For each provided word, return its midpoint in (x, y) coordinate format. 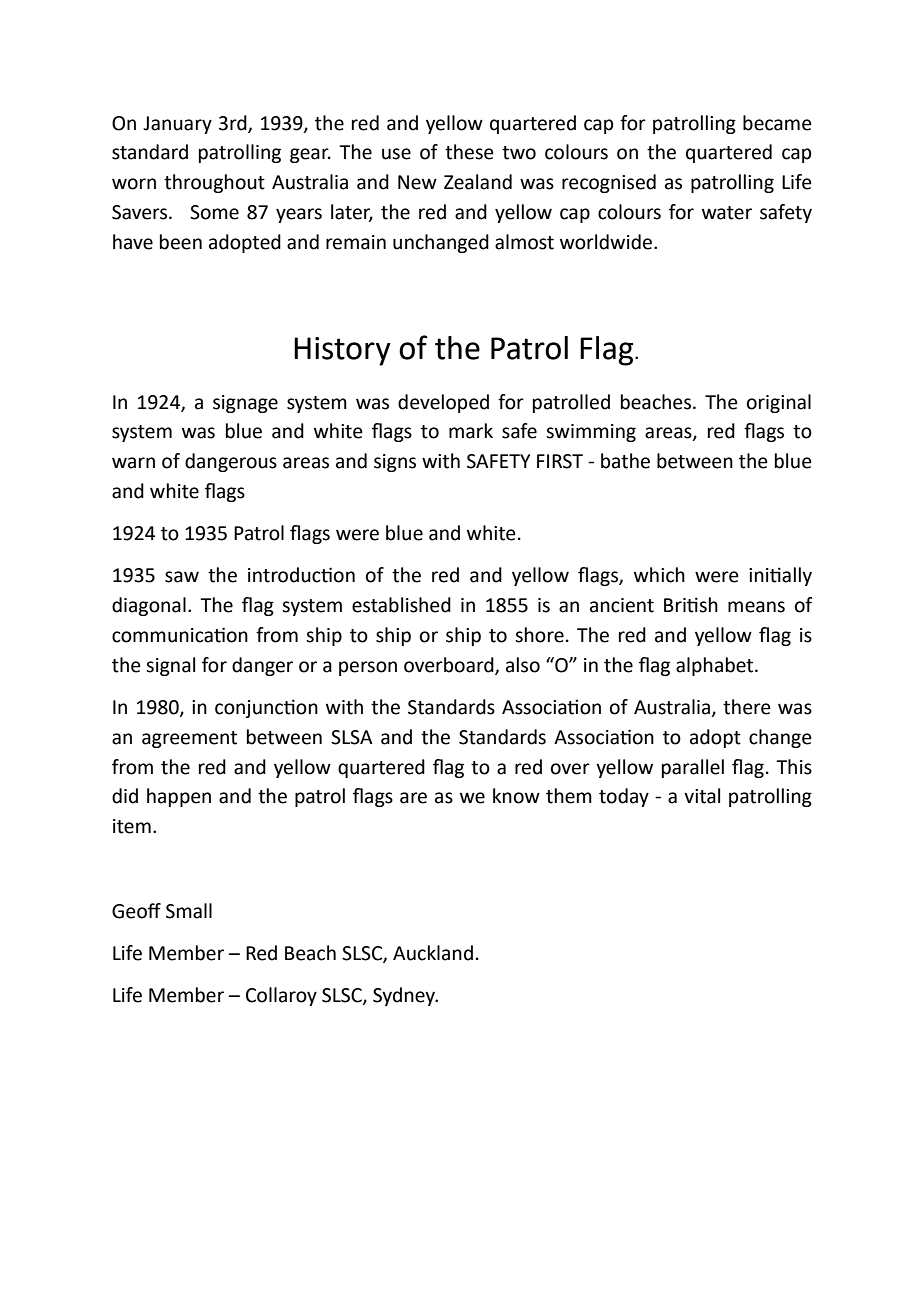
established (401, 605)
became (777, 123)
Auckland (433, 953)
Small (189, 911)
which (659, 575)
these (469, 152)
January (177, 125)
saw (182, 577)
